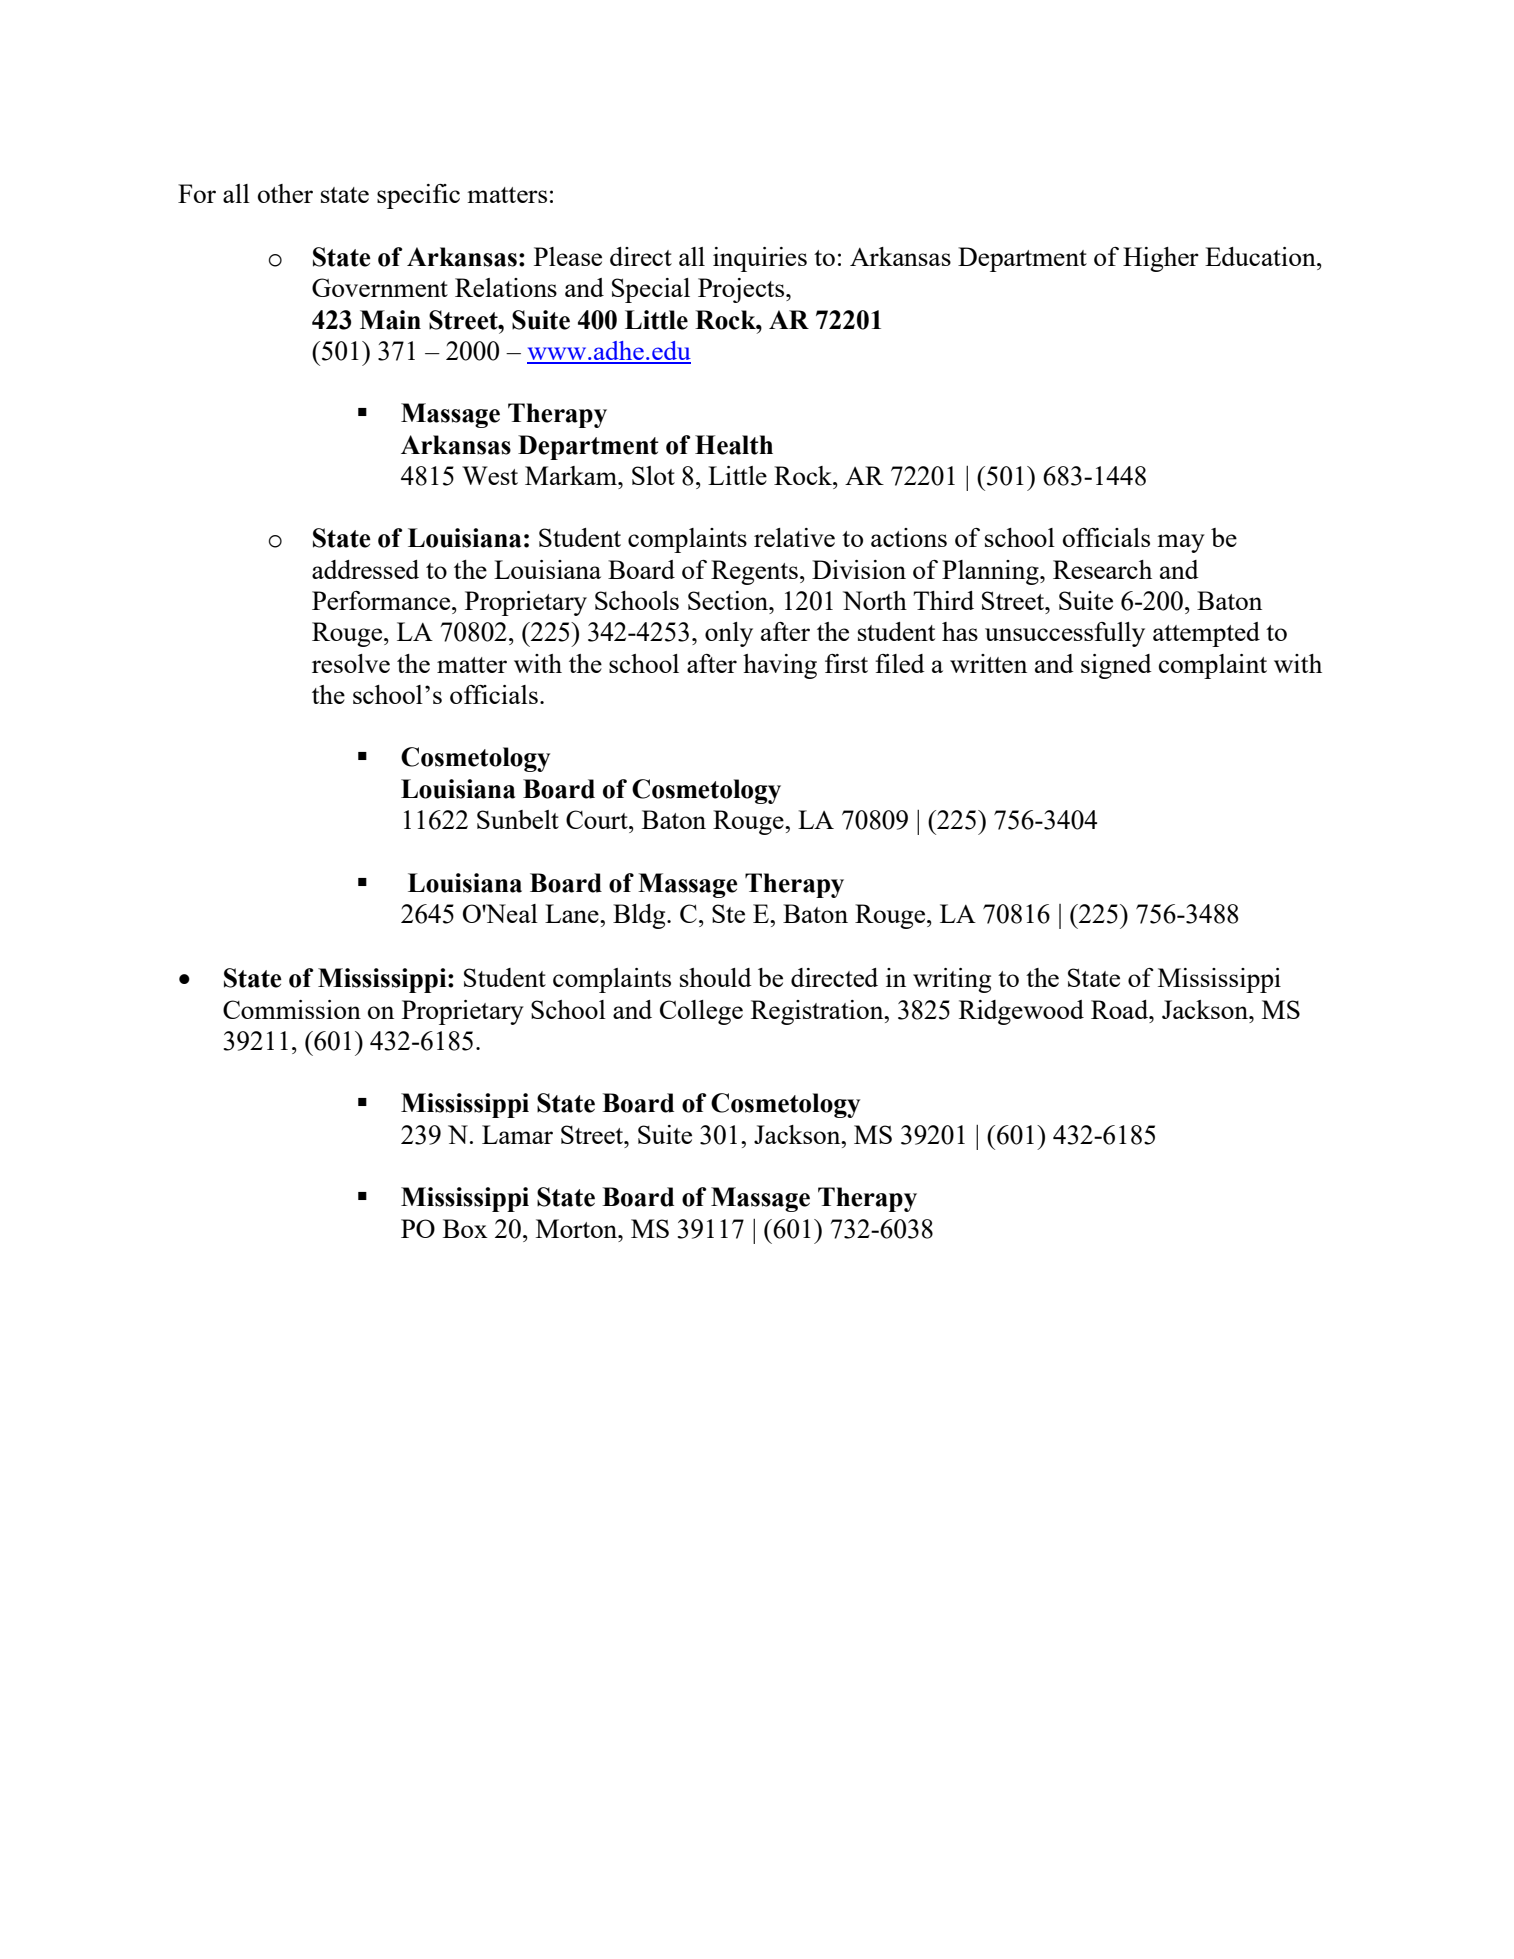 The width and height of the screenshot is (1514, 1959). What do you see at coordinates (465, 1228) in the screenshot?
I see `Box` at bounding box center [465, 1228].
